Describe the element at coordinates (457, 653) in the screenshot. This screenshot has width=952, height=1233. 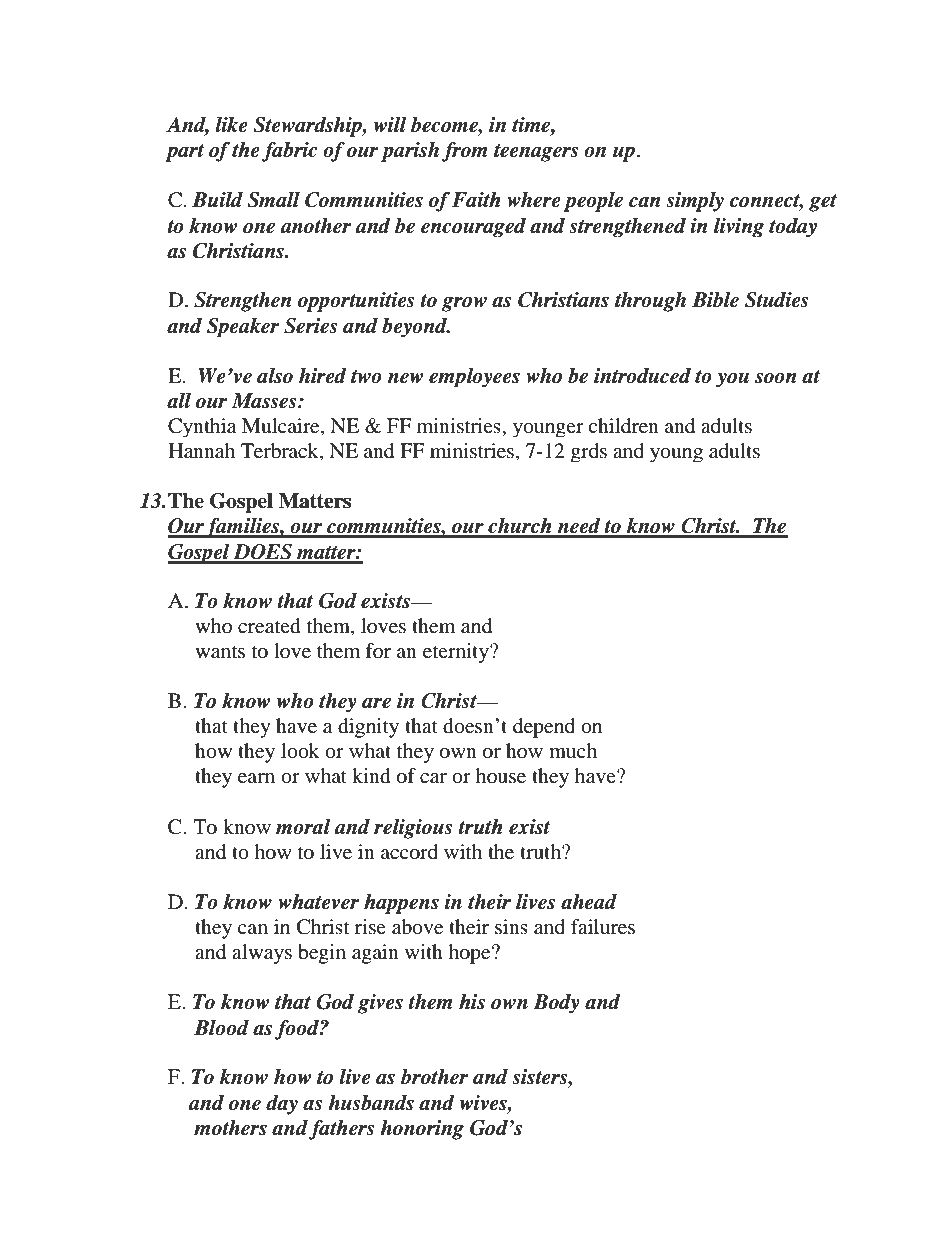
I see `eternity` at that location.
